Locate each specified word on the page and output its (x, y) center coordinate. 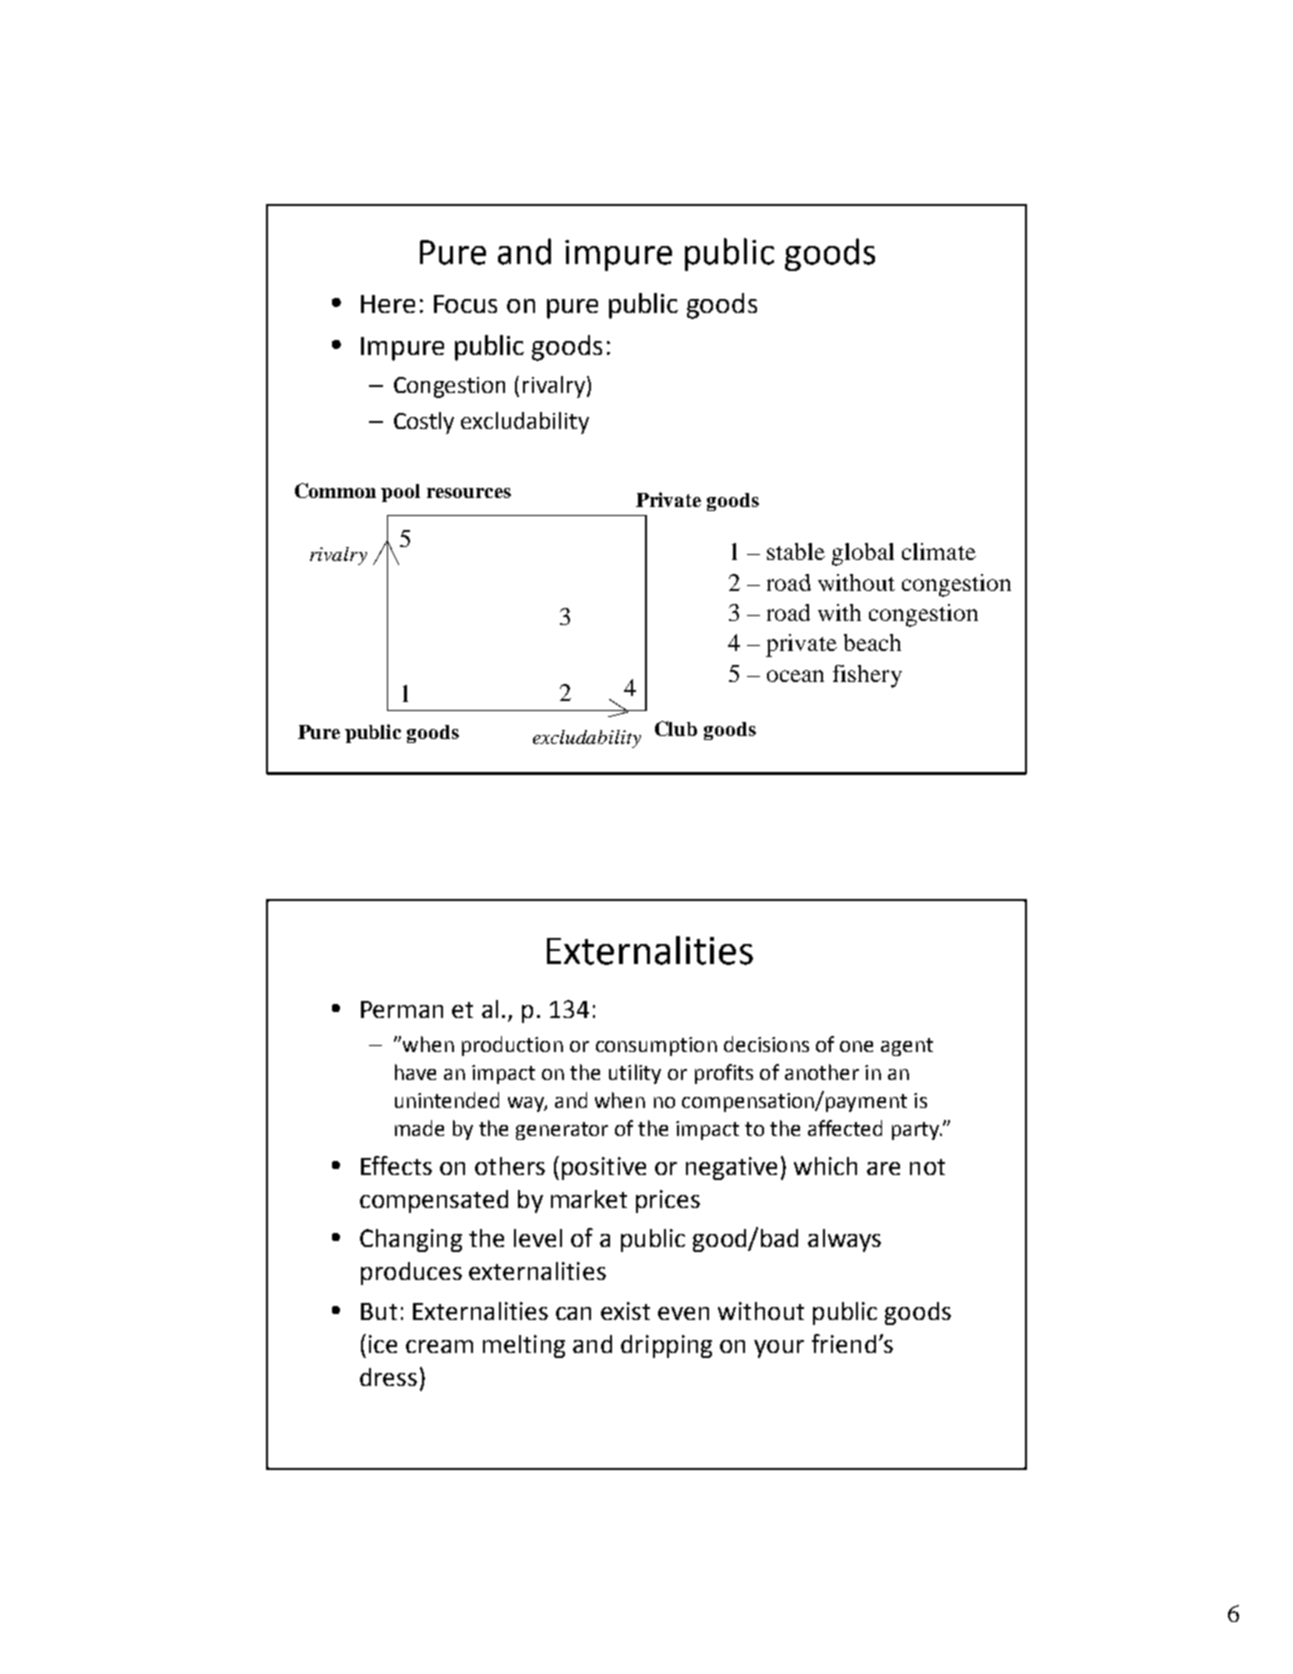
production (512, 1046)
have (415, 1072)
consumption (656, 1046)
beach (872, 642)
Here (388, 304)
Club (676, 728)
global (863, 554)
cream (439, 1346)
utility (635, 1074)
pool (400, 493)
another (822, 1072)
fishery (867, 676)
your (779, 1349)
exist (625, 1311)
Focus (465, 304)
